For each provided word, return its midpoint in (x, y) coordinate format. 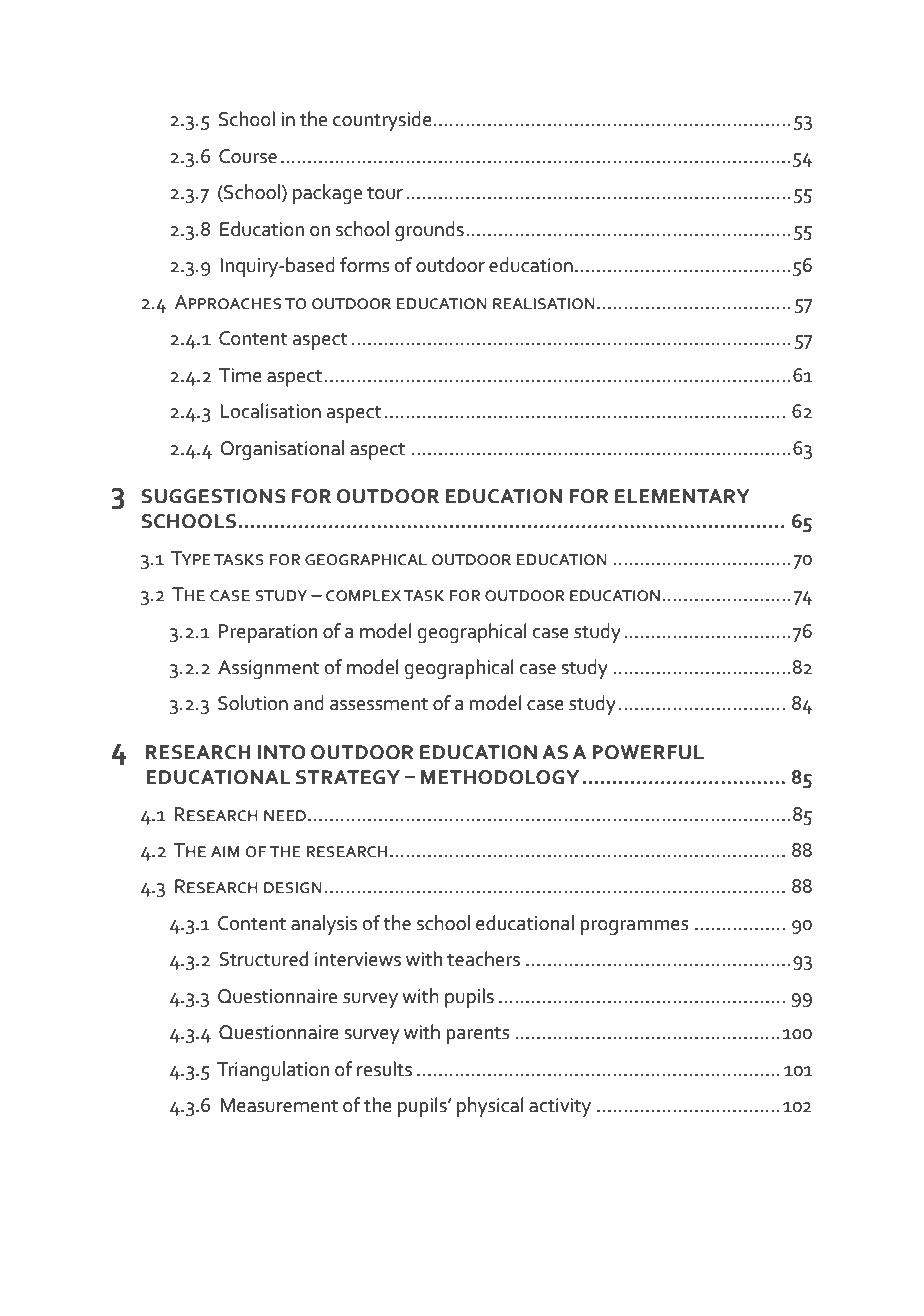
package (327, 194)
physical (490, 1107)
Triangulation (273, 1071)
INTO (282, 752)
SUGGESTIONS (214, 496)
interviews (358, 959)
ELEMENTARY (682, 496)
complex (363, 596)
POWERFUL (648, 752)
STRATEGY (348, 777)
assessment (379, 704)
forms (364, 265)
